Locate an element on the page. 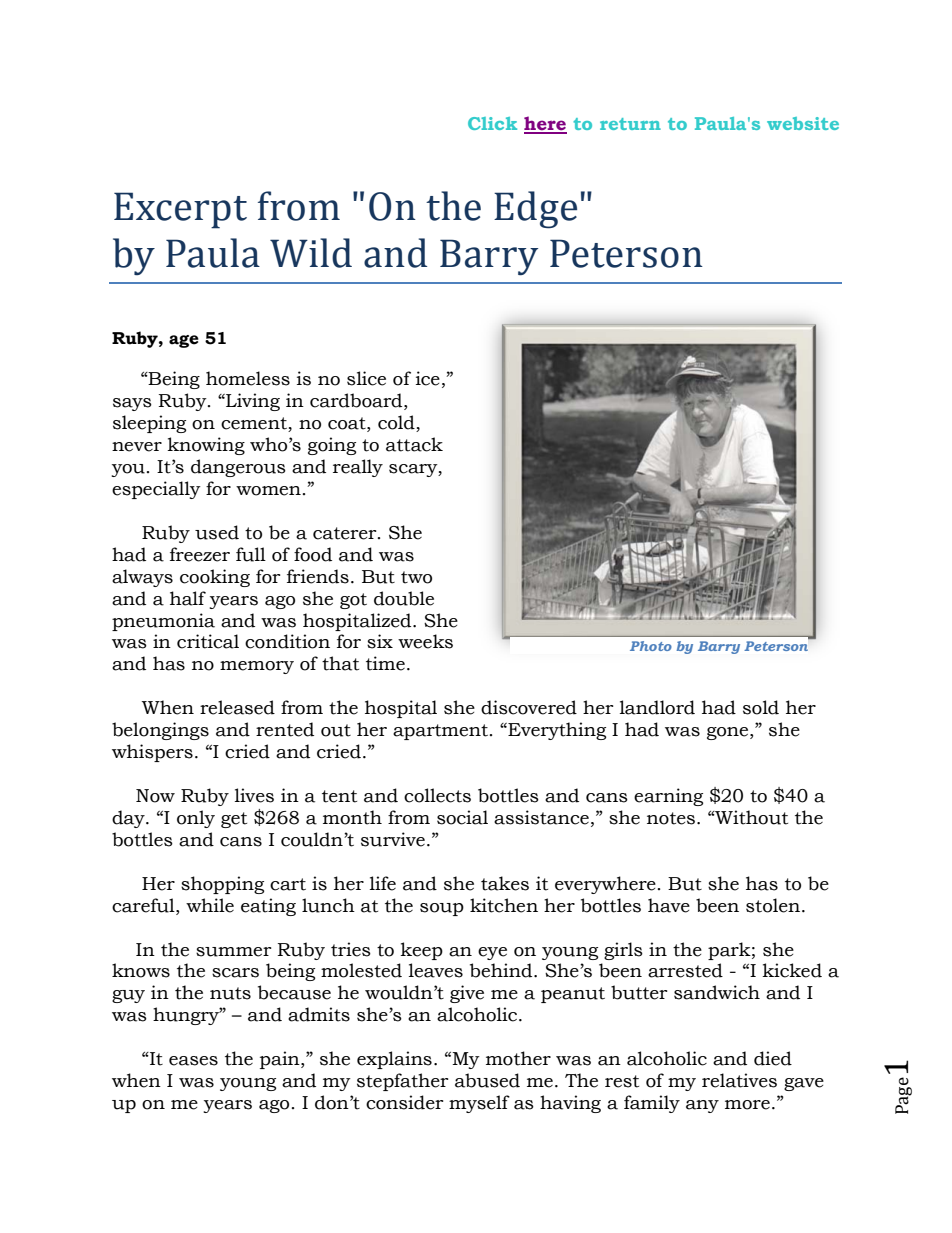 This image has height=1233, width=952. half is located at coordinates (188, 598).
